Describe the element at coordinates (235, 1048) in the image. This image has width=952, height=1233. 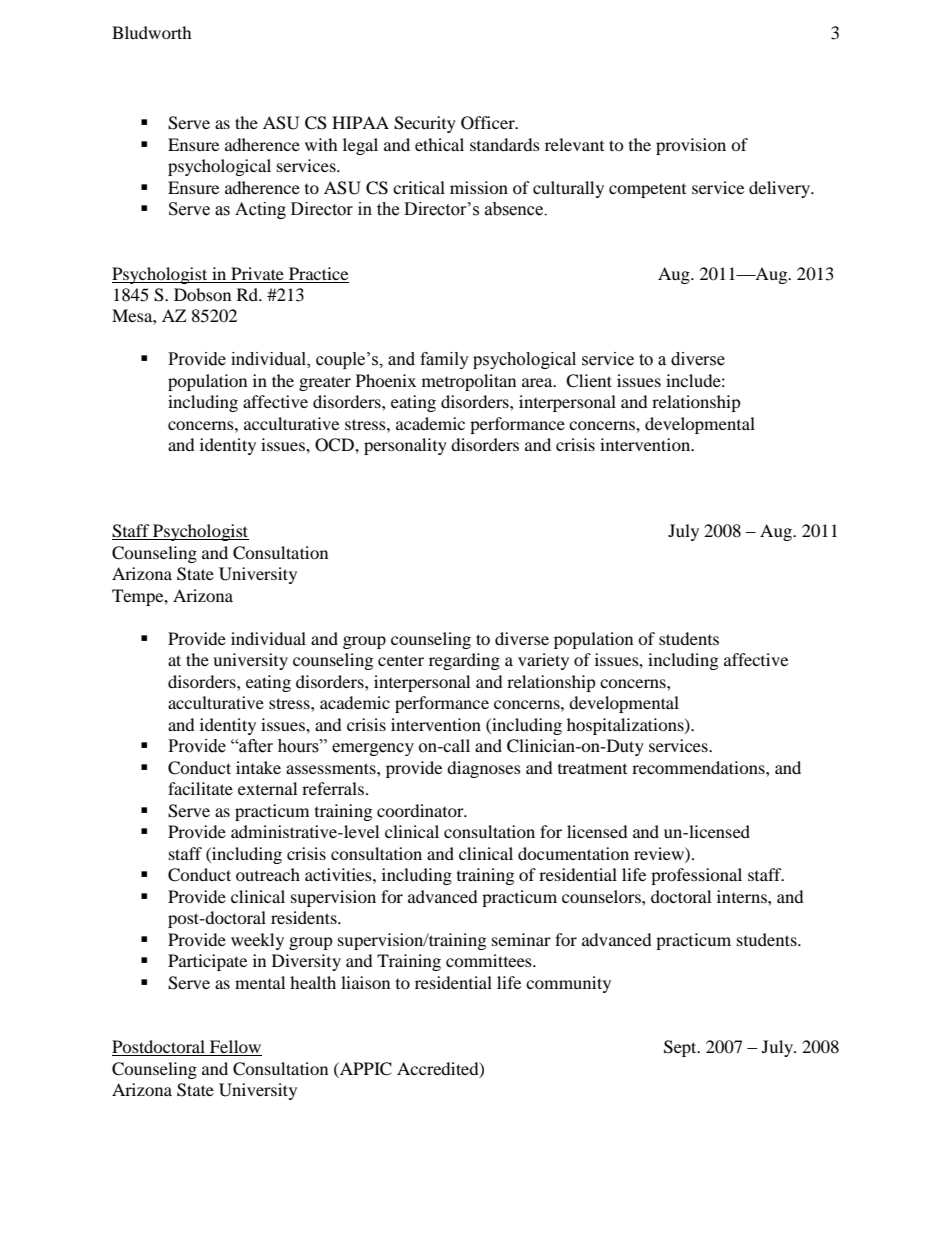
I see `Fellow` at that location.
